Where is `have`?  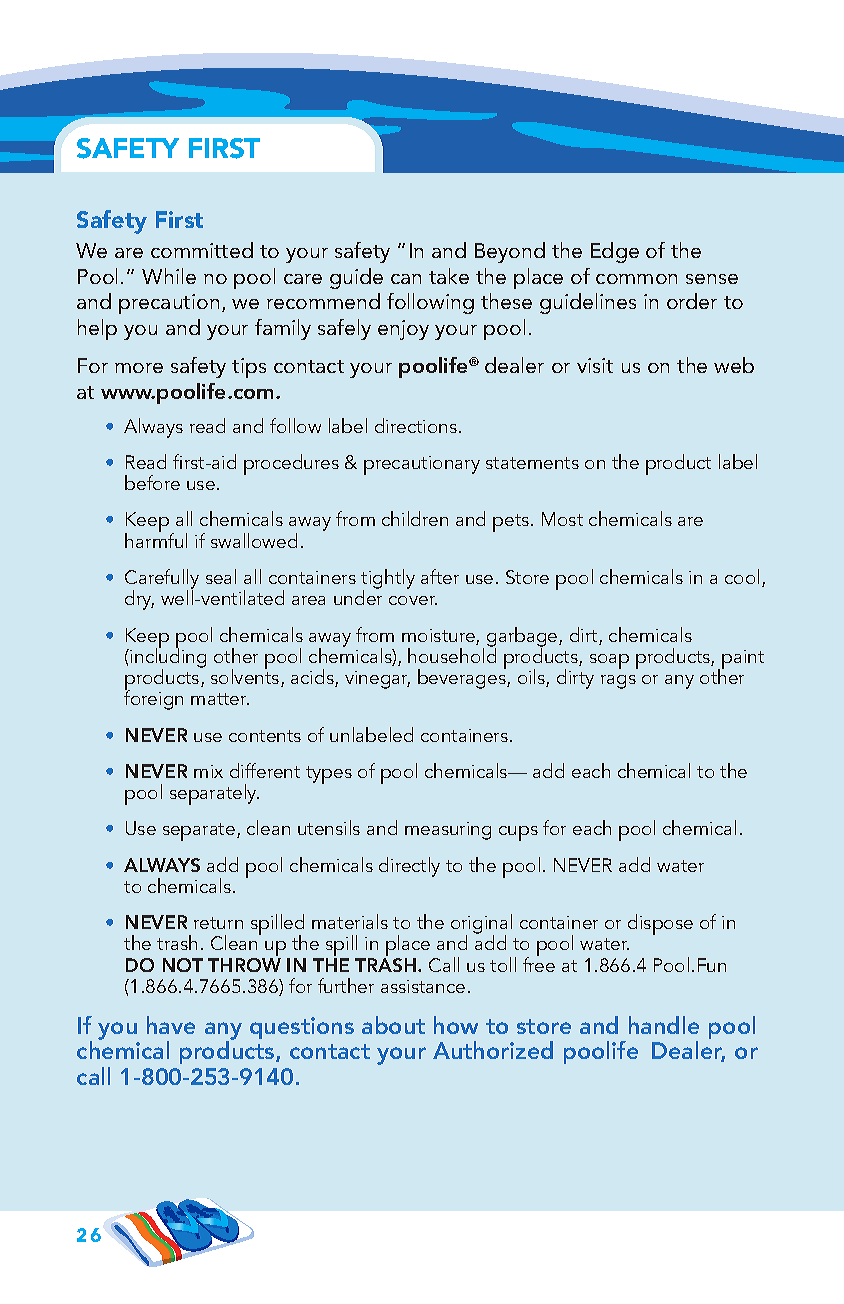 have is located at coordinates (171, 1025).
